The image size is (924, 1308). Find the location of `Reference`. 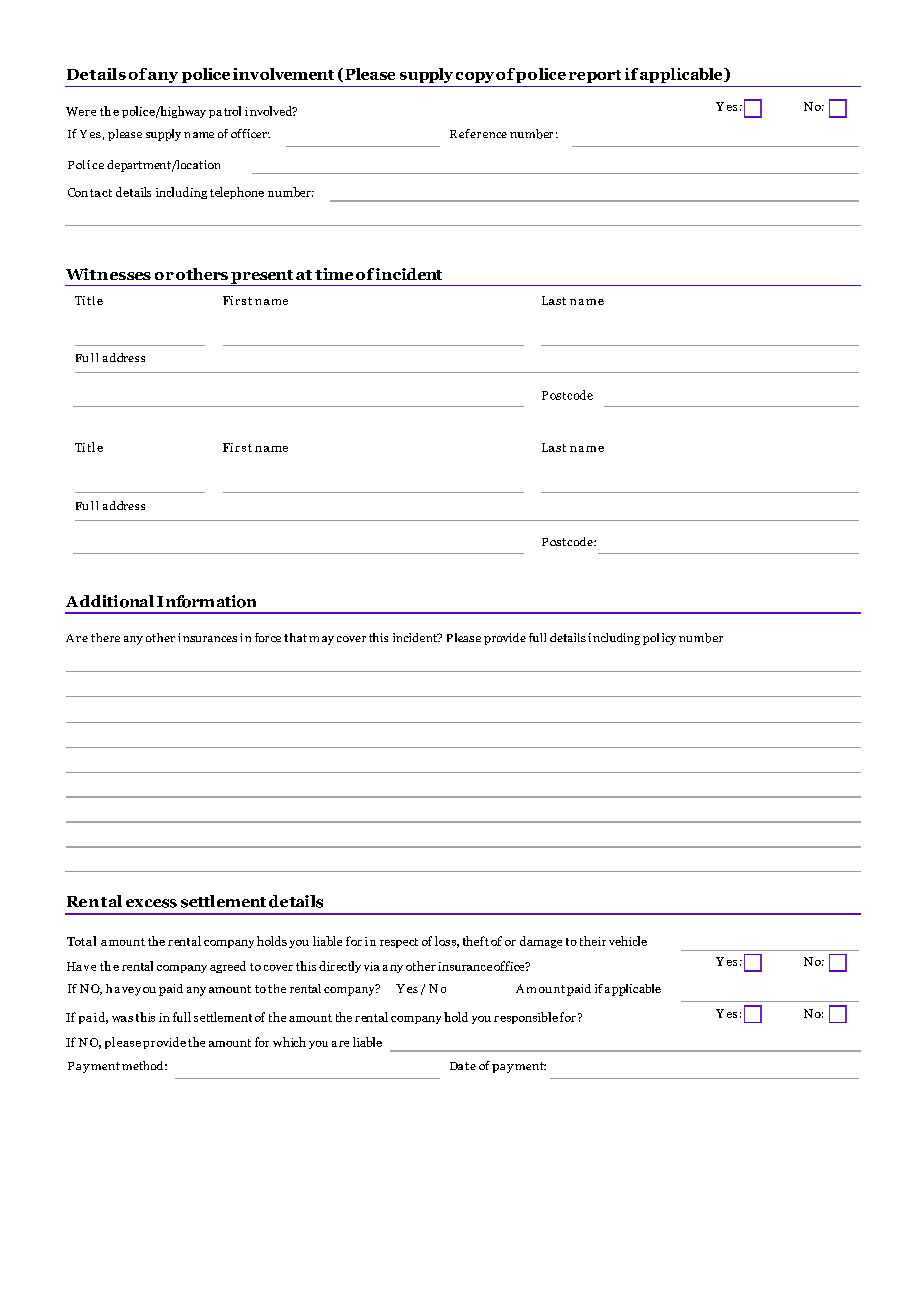

Reference is located at coordinates (478, 133).
